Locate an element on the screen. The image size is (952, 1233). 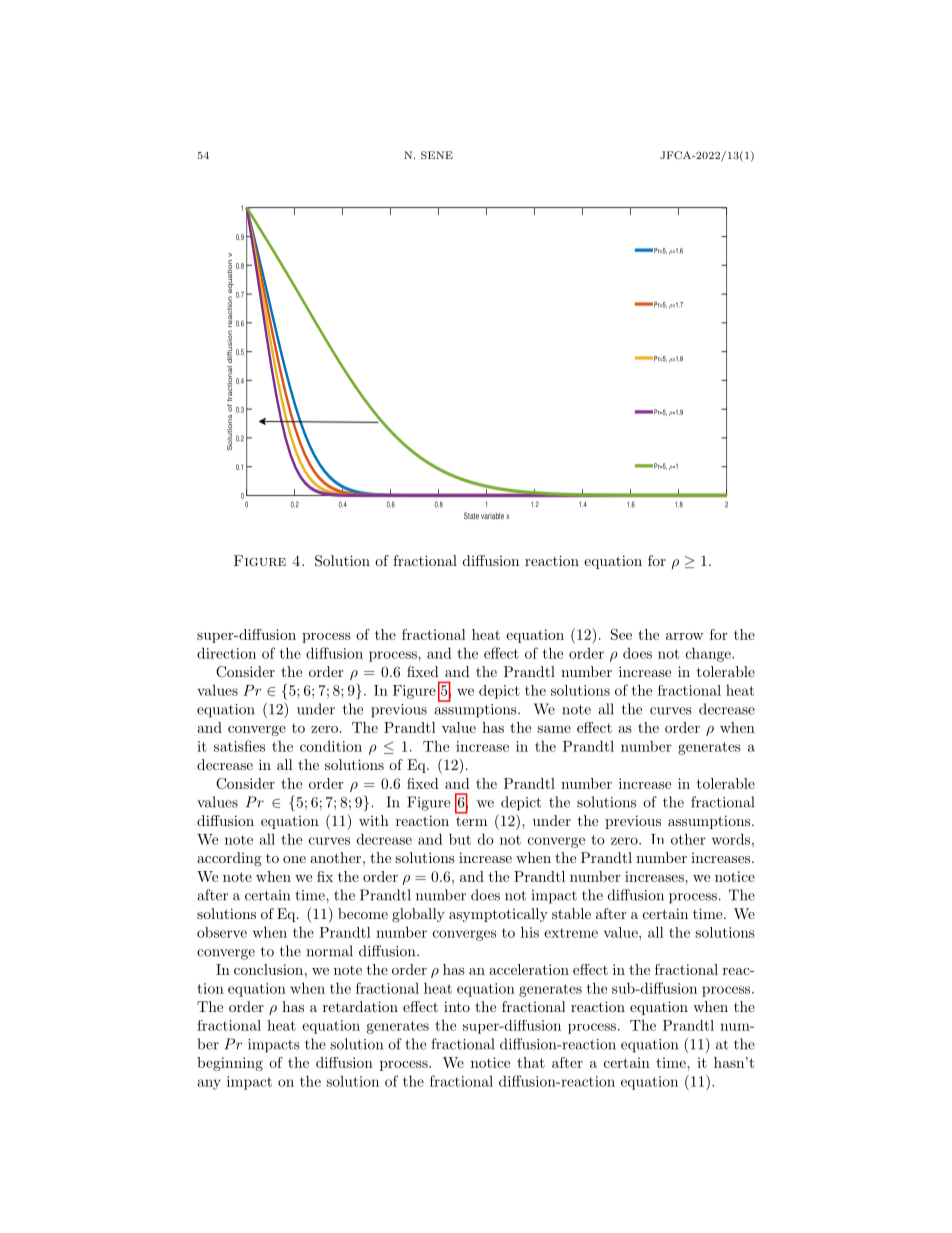
words is located at coordinates (731, 839).
